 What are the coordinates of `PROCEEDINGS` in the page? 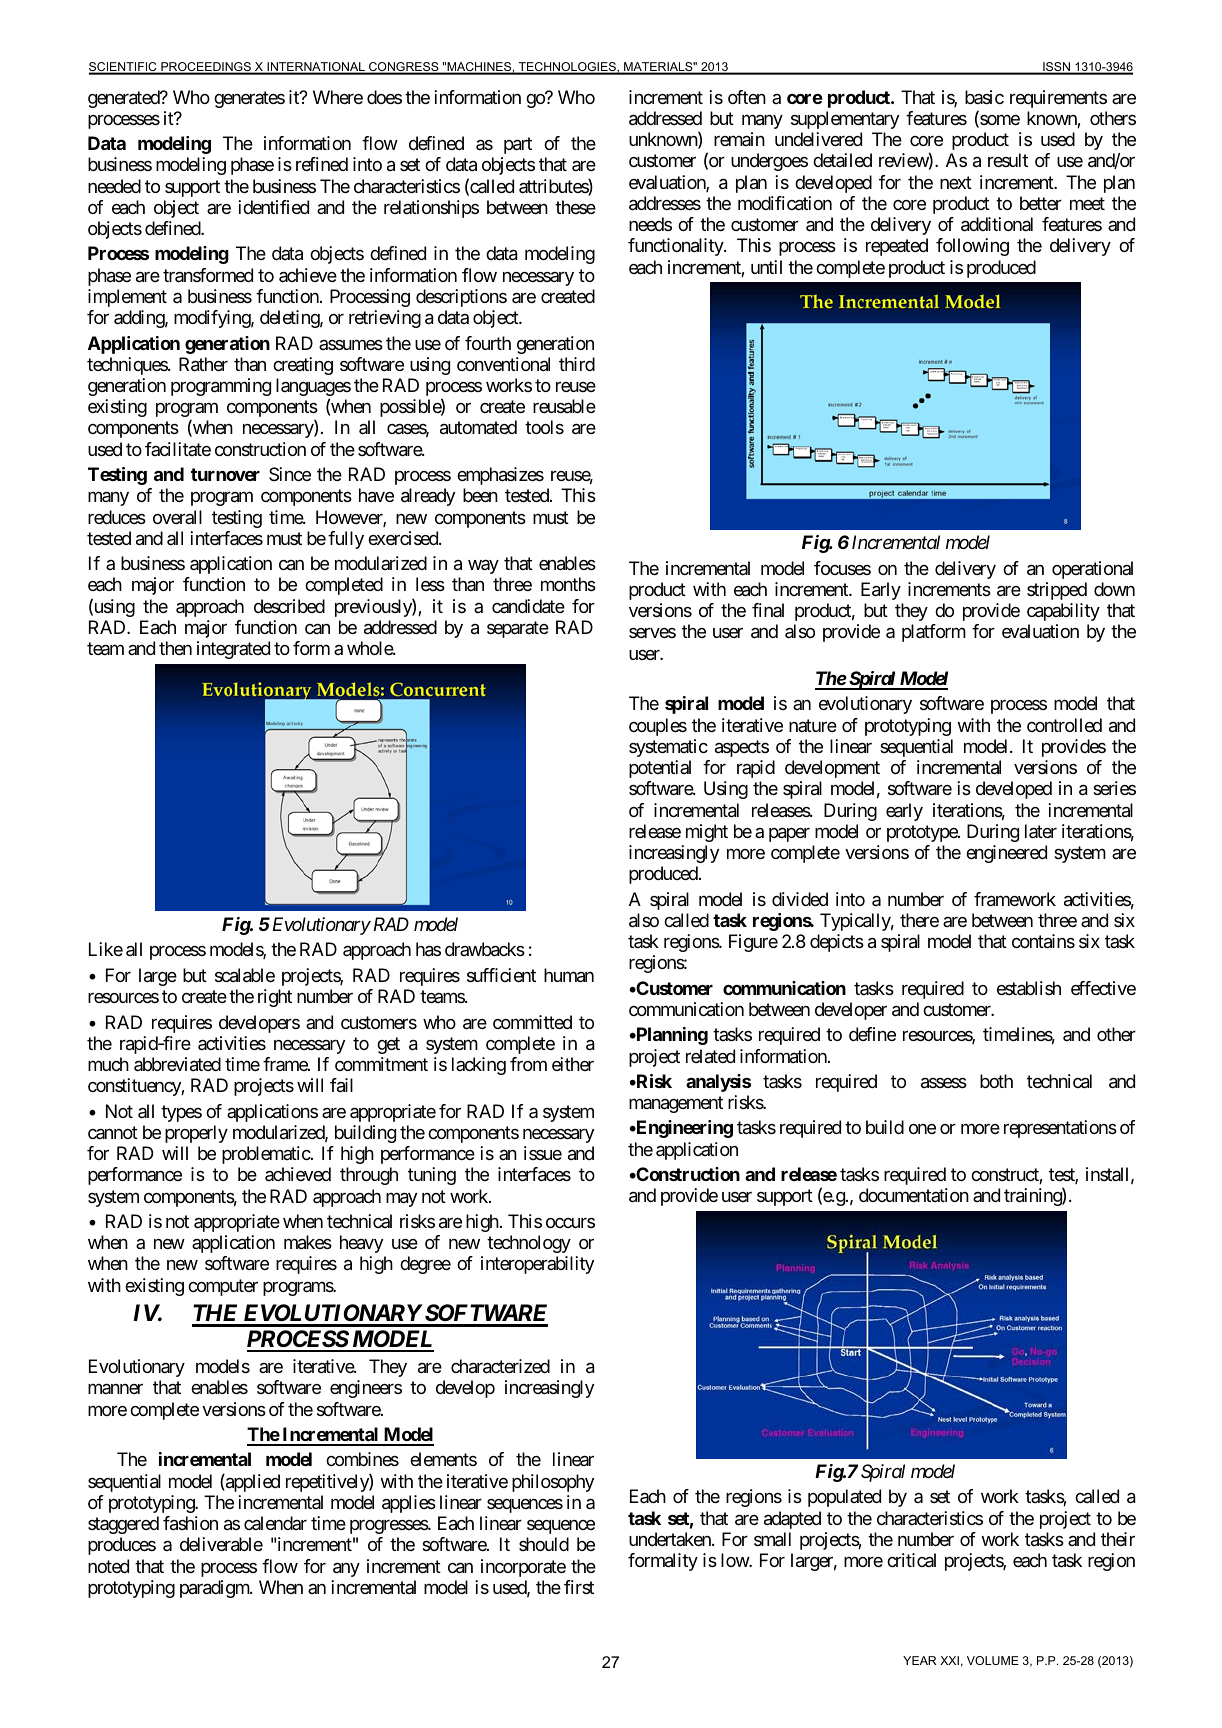 It's located at (206, 68).
